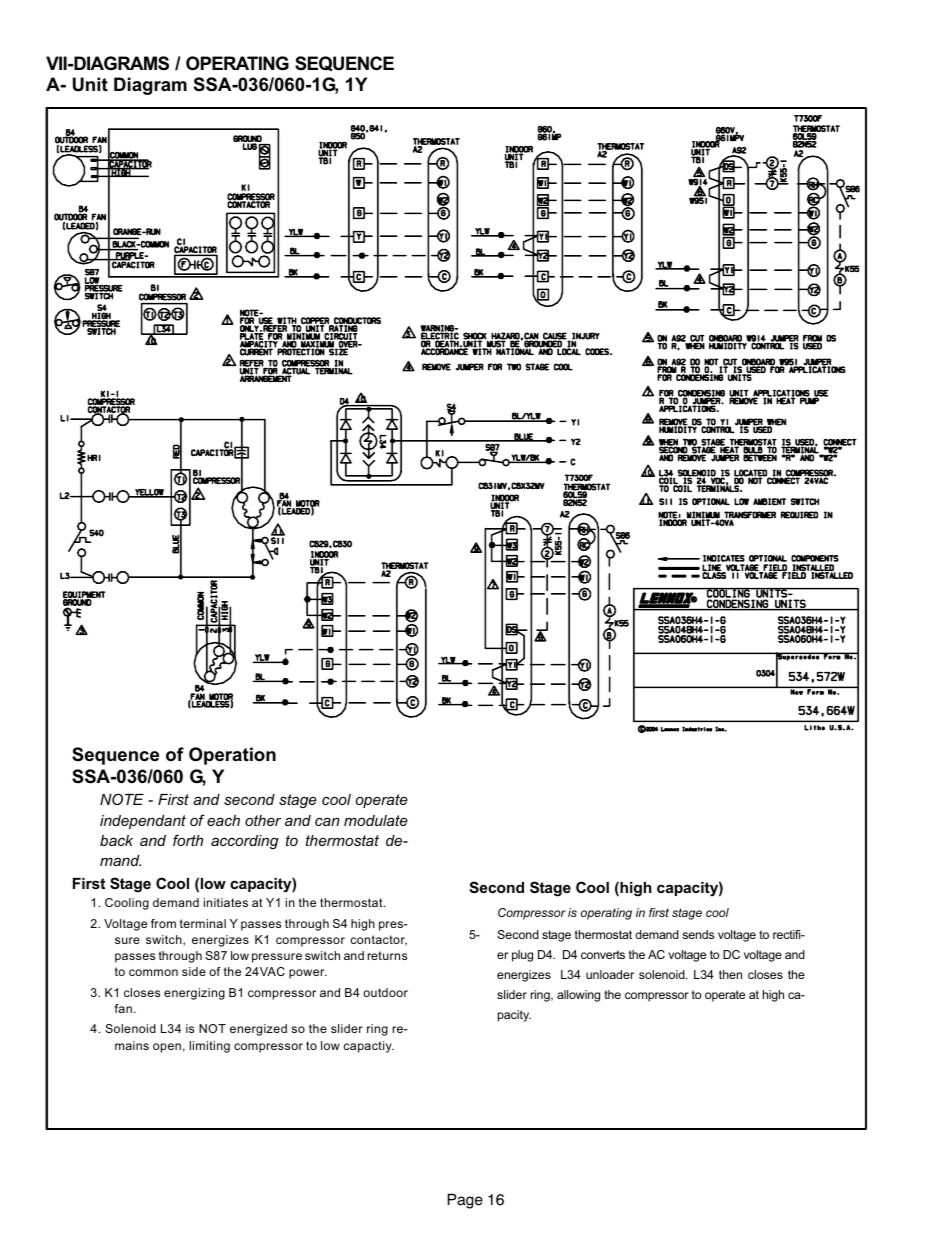 This page has width=952, height=1233. What do you see at coordinates (122, 799) in the page?
I see `NOTE` at bounding box center [122, 799].
